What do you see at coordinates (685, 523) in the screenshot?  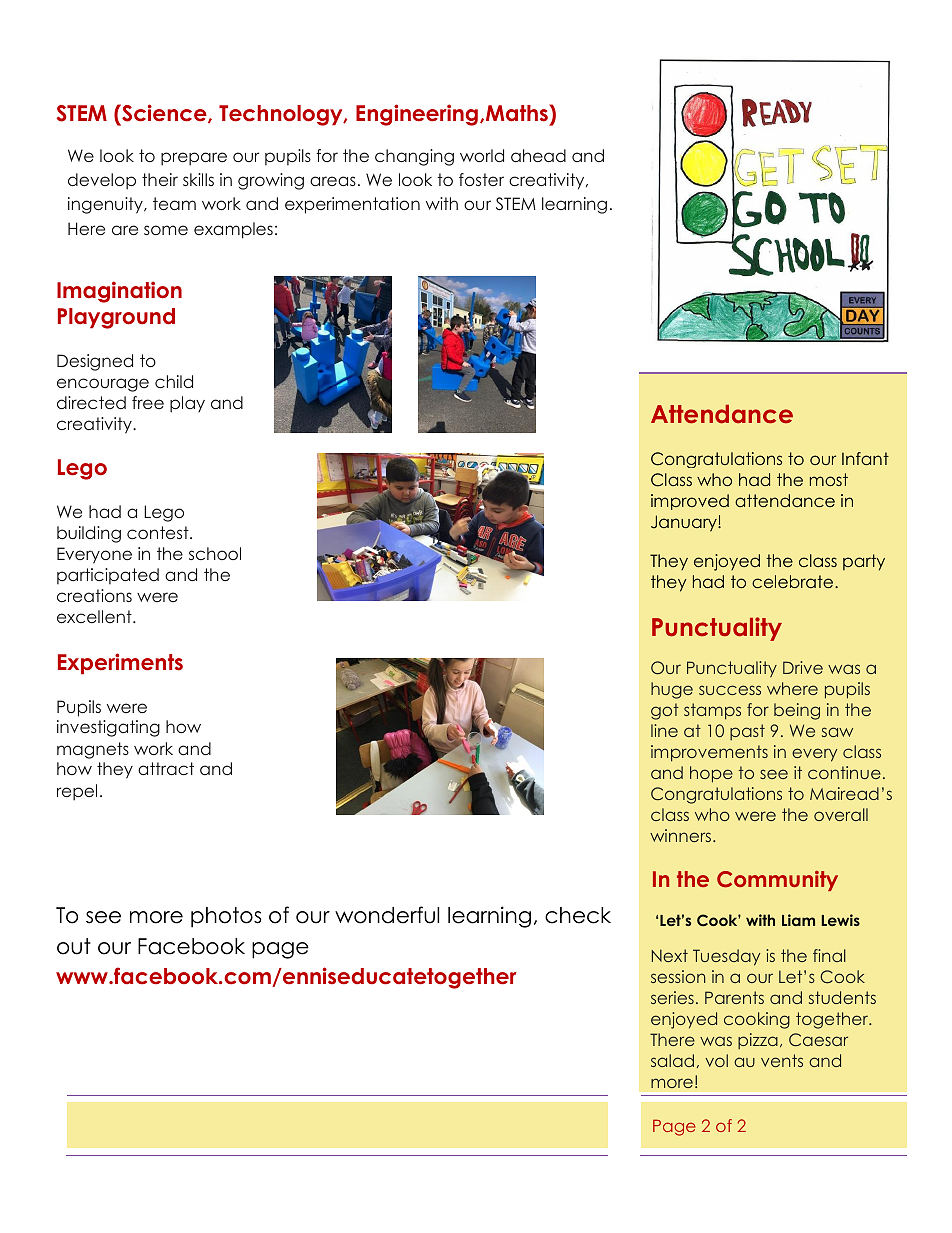 I see `January` at bounding box center [685, 523].
